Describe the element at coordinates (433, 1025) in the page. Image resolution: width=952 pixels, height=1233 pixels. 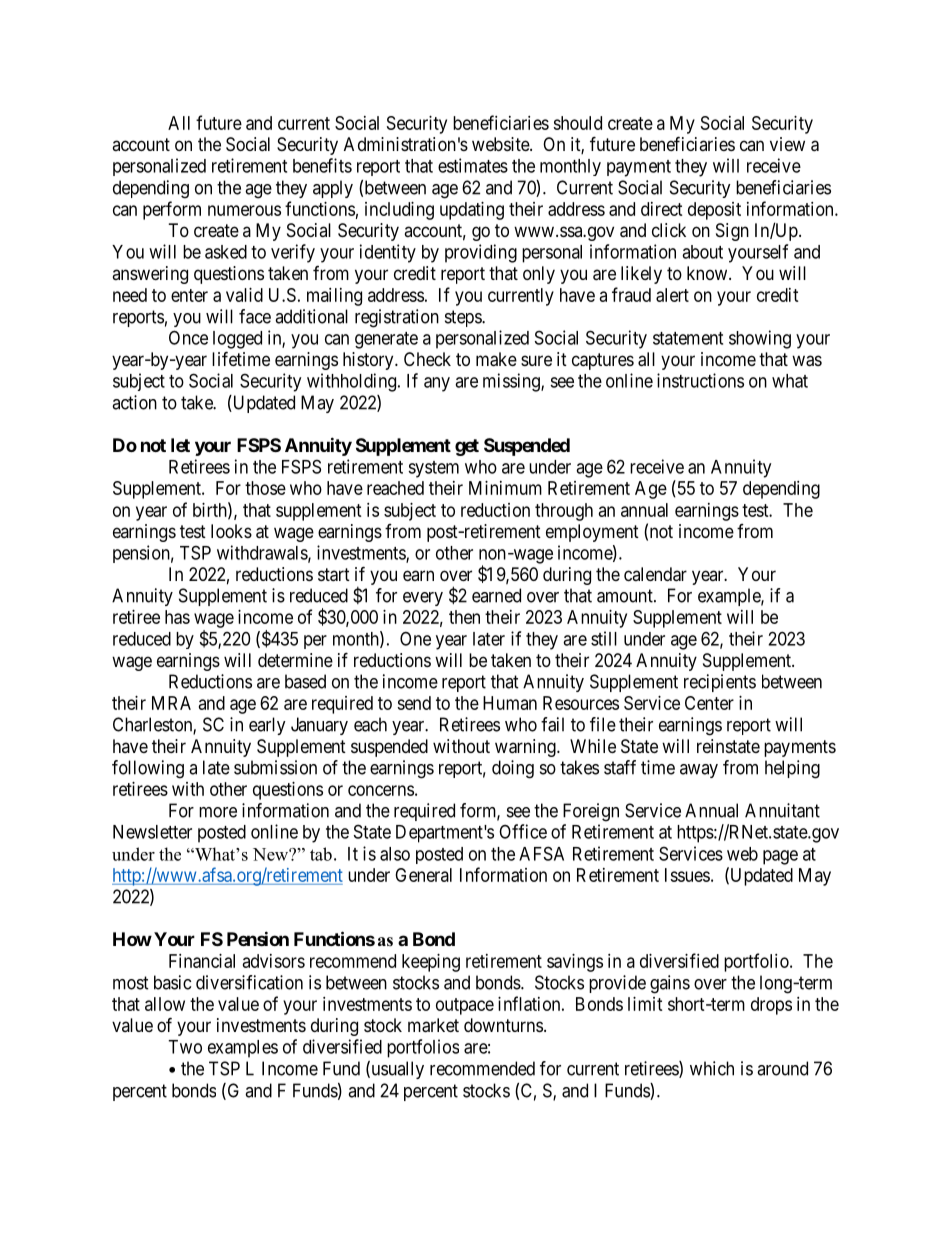
I see `market` at that location.
